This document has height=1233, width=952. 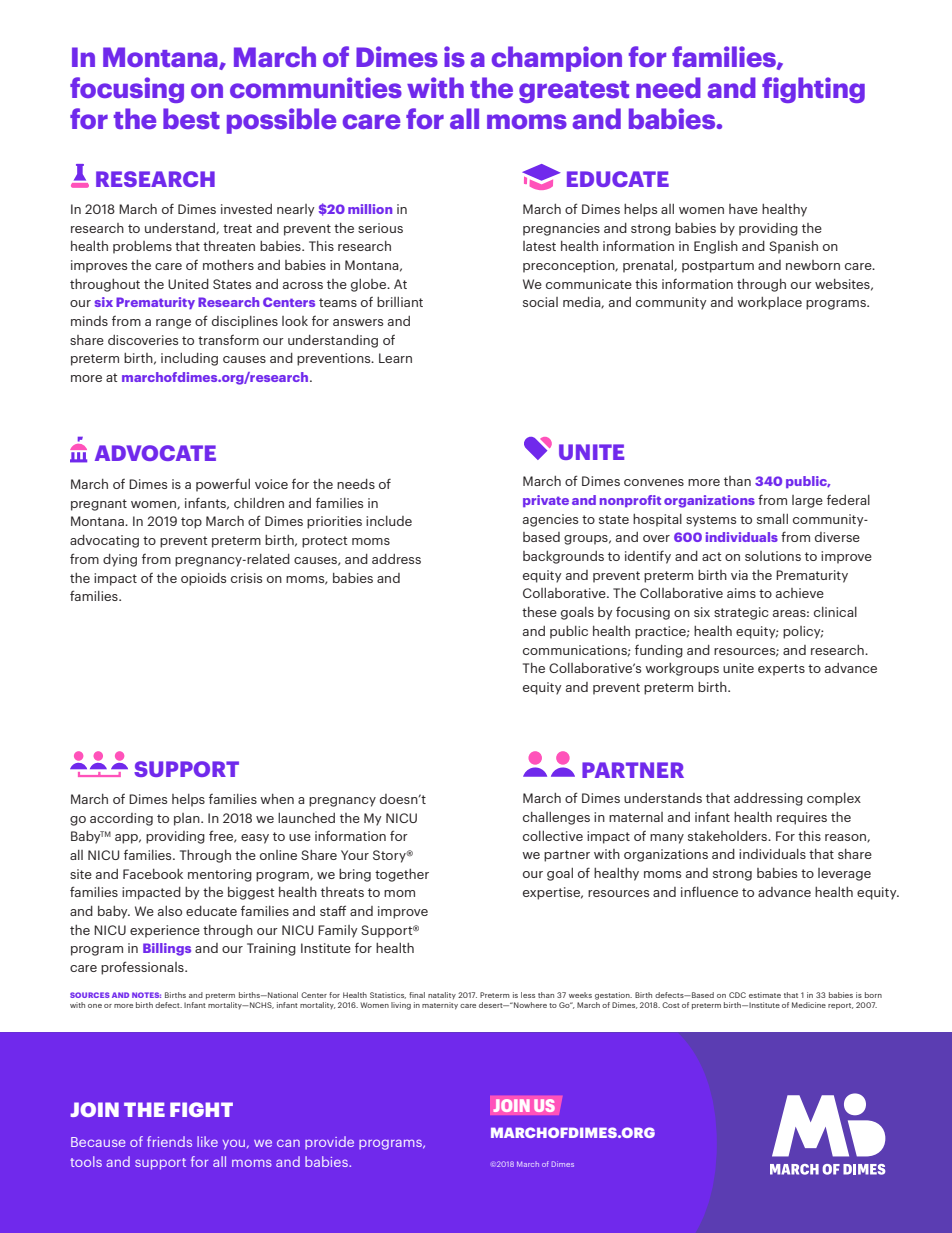 I want to click on friends, so click(x=169, y=1141).
